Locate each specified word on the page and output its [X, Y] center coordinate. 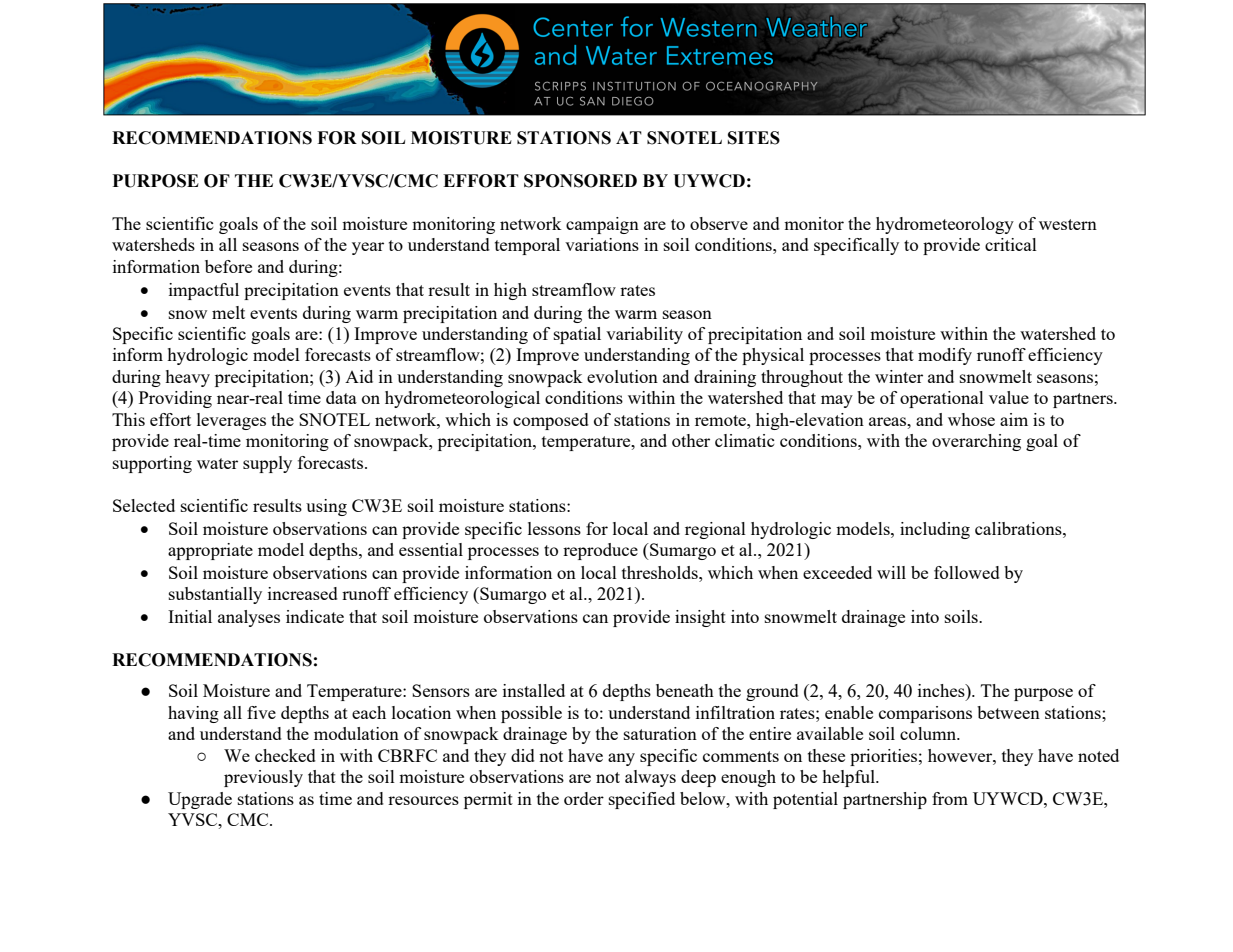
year [368, 248]
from [950, 798]
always [650, 778]
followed [967, 572]
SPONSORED [580, 181]
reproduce [600, 551]
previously [263, 778]
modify [945, 356]
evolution [622, 376]
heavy [187, 378]
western [1068, 224]
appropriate [210, 551]
